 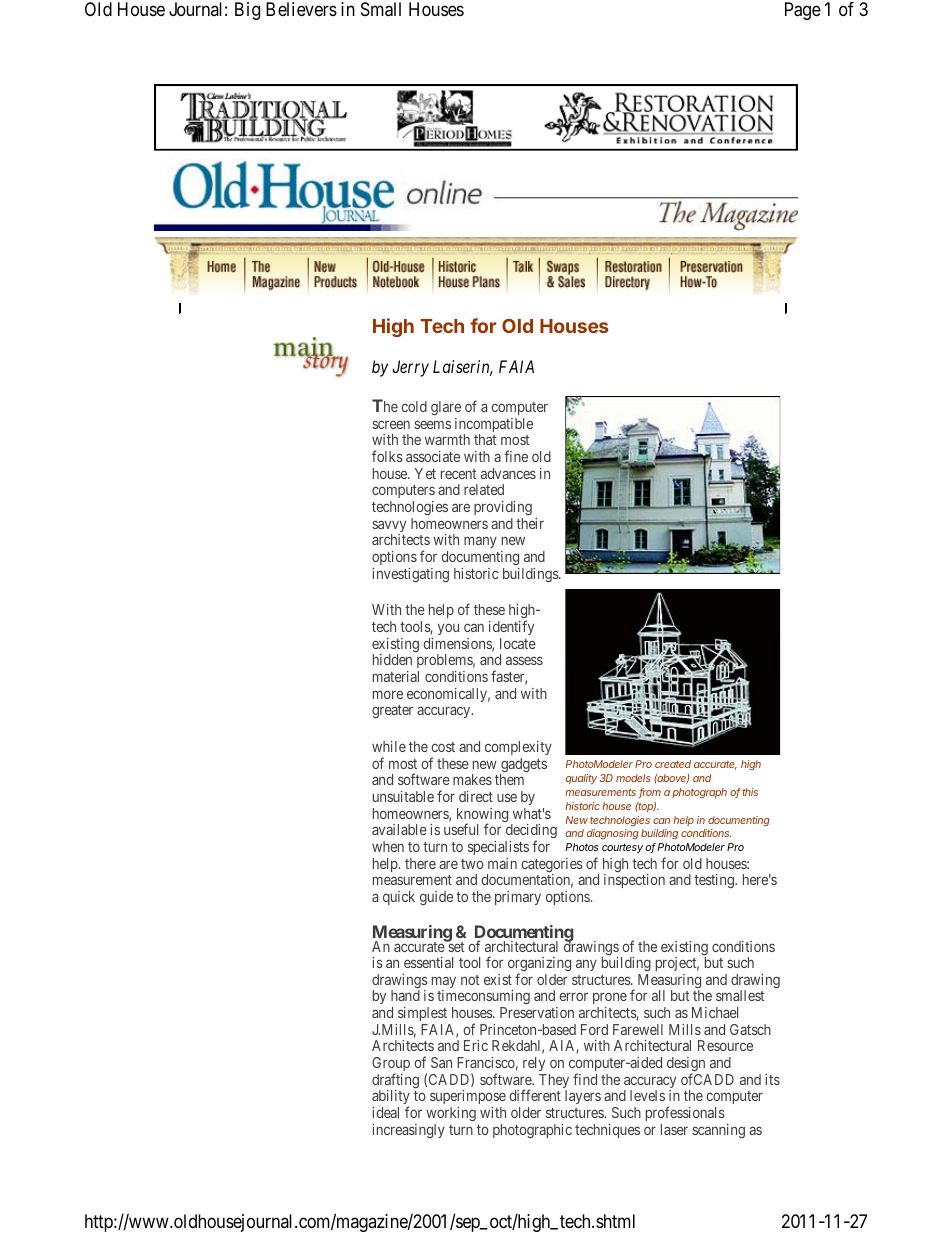 What do you see at coordinates (388, 846) in the page?
I see `when` at bounding box center [388, 846].
